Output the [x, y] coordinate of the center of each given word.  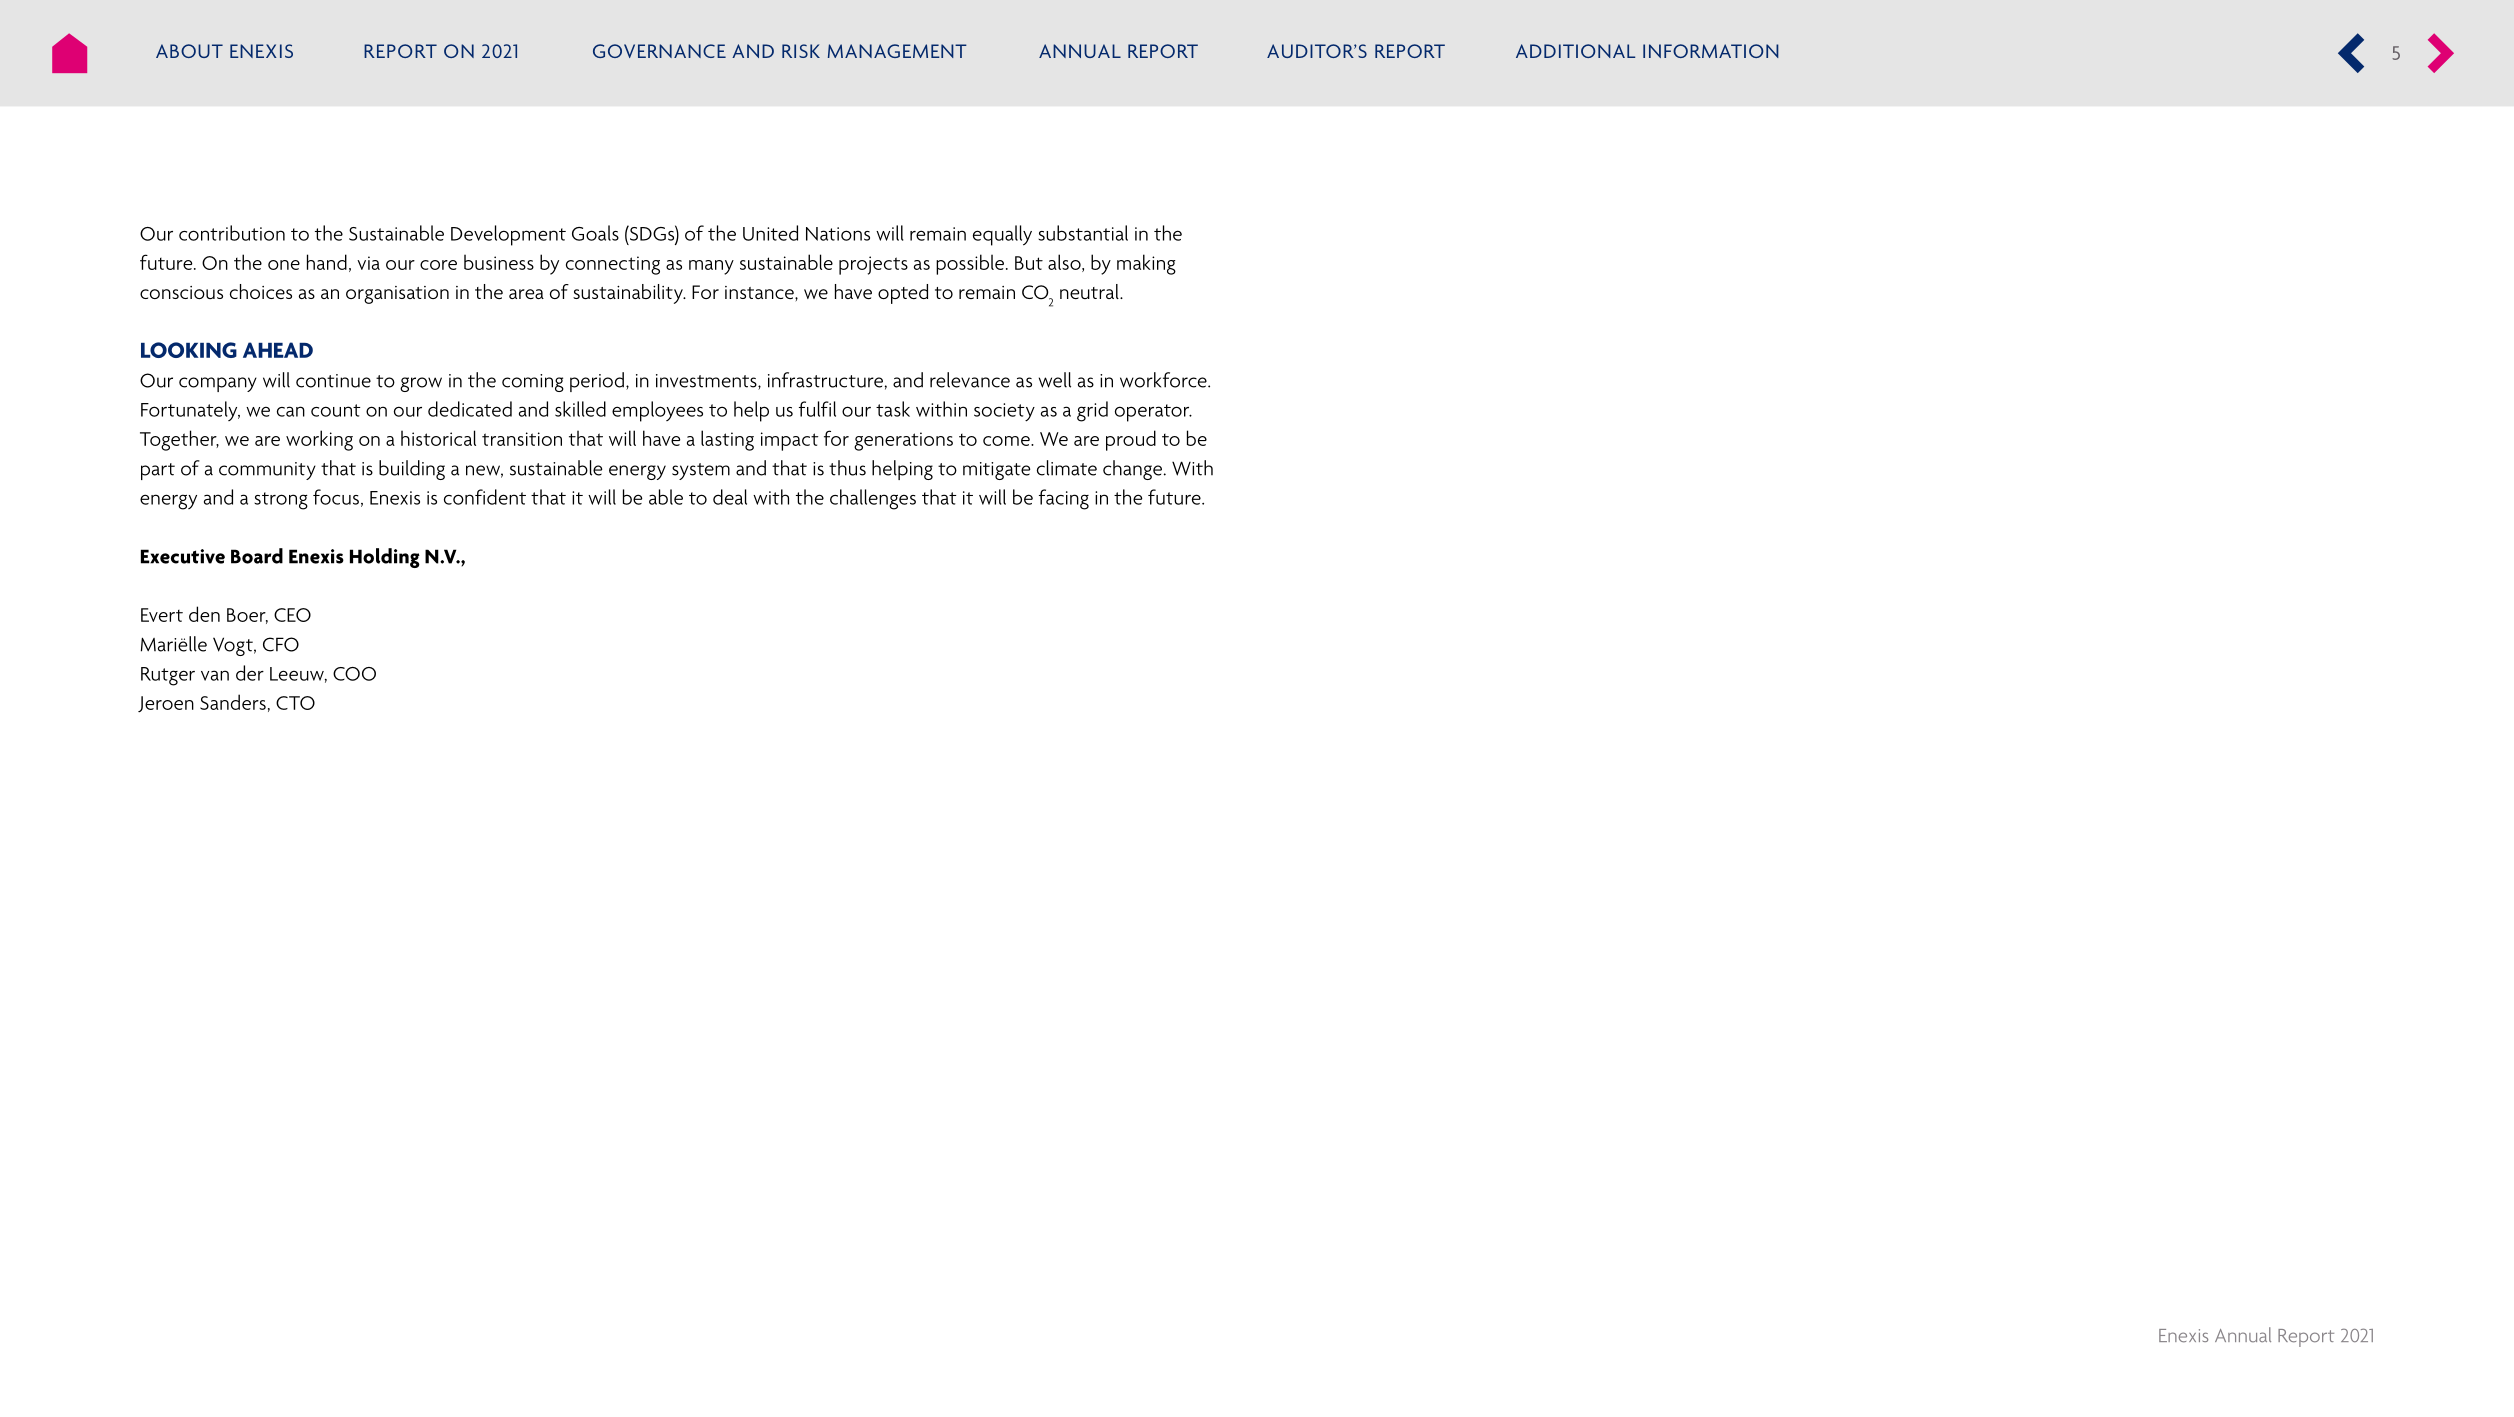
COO [354, 674]
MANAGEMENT [897, 51]
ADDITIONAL [1575, 51]
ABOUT [189, 51]
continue [333, 381]
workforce [1164, 380]
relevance [970, 380]
